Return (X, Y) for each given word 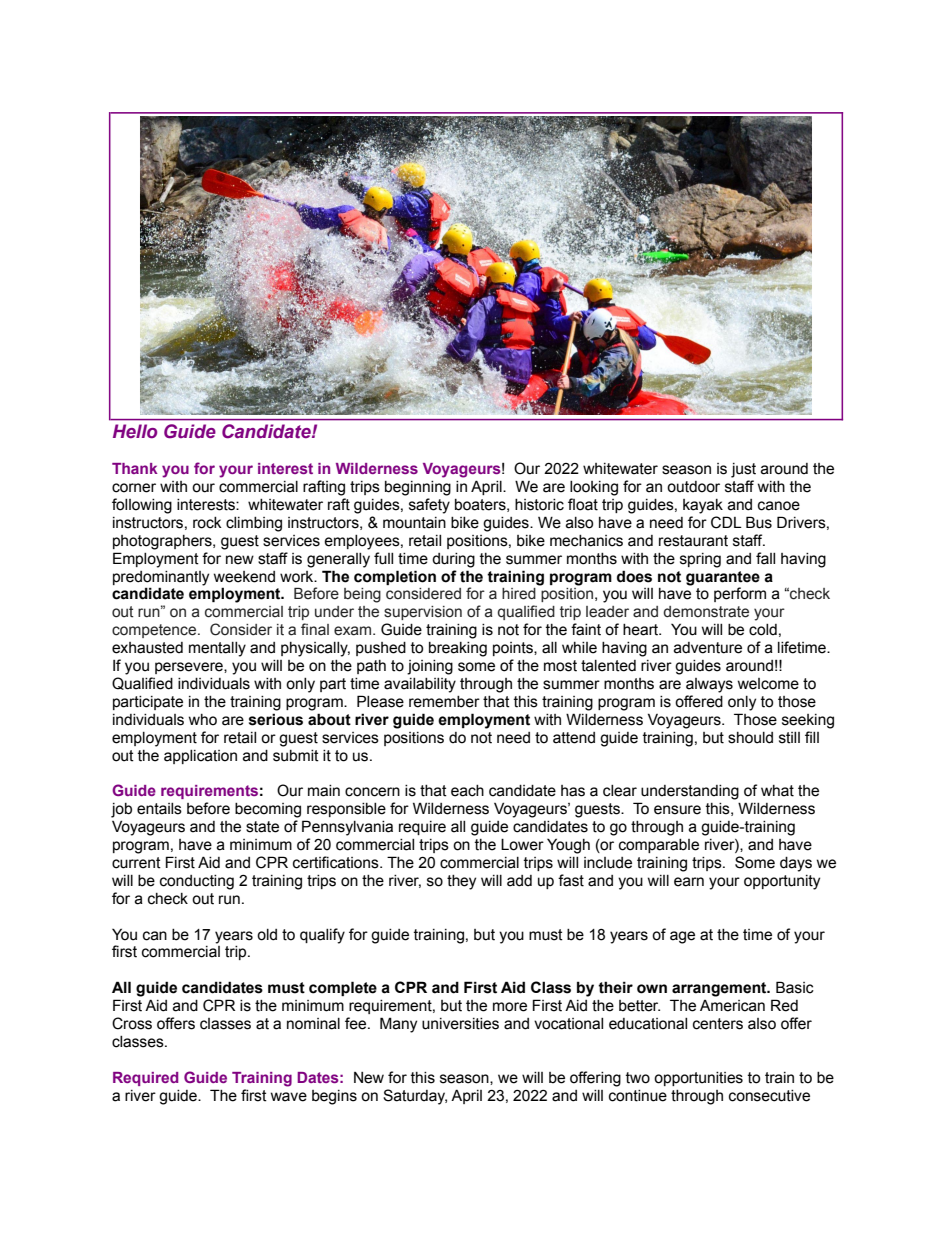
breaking (458, 649)
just (743, 470)
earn (689, 882)
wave (289, 1097)
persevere (190, 668)
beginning (418, 488)
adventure (708, 648)
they (461, 882)
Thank (135, 468)
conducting (197, 882)
